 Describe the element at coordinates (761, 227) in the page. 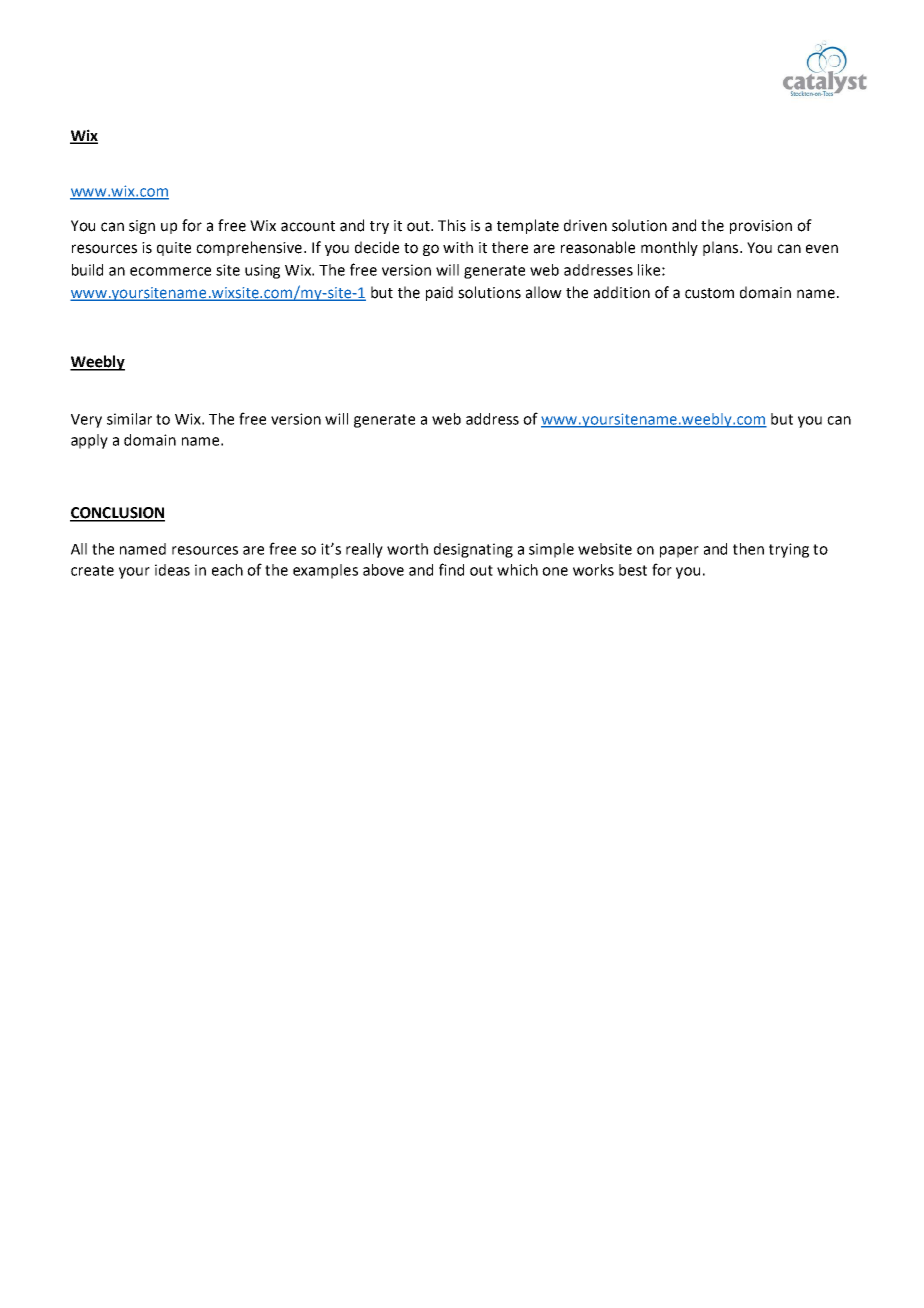

I see `provision` at that location.
